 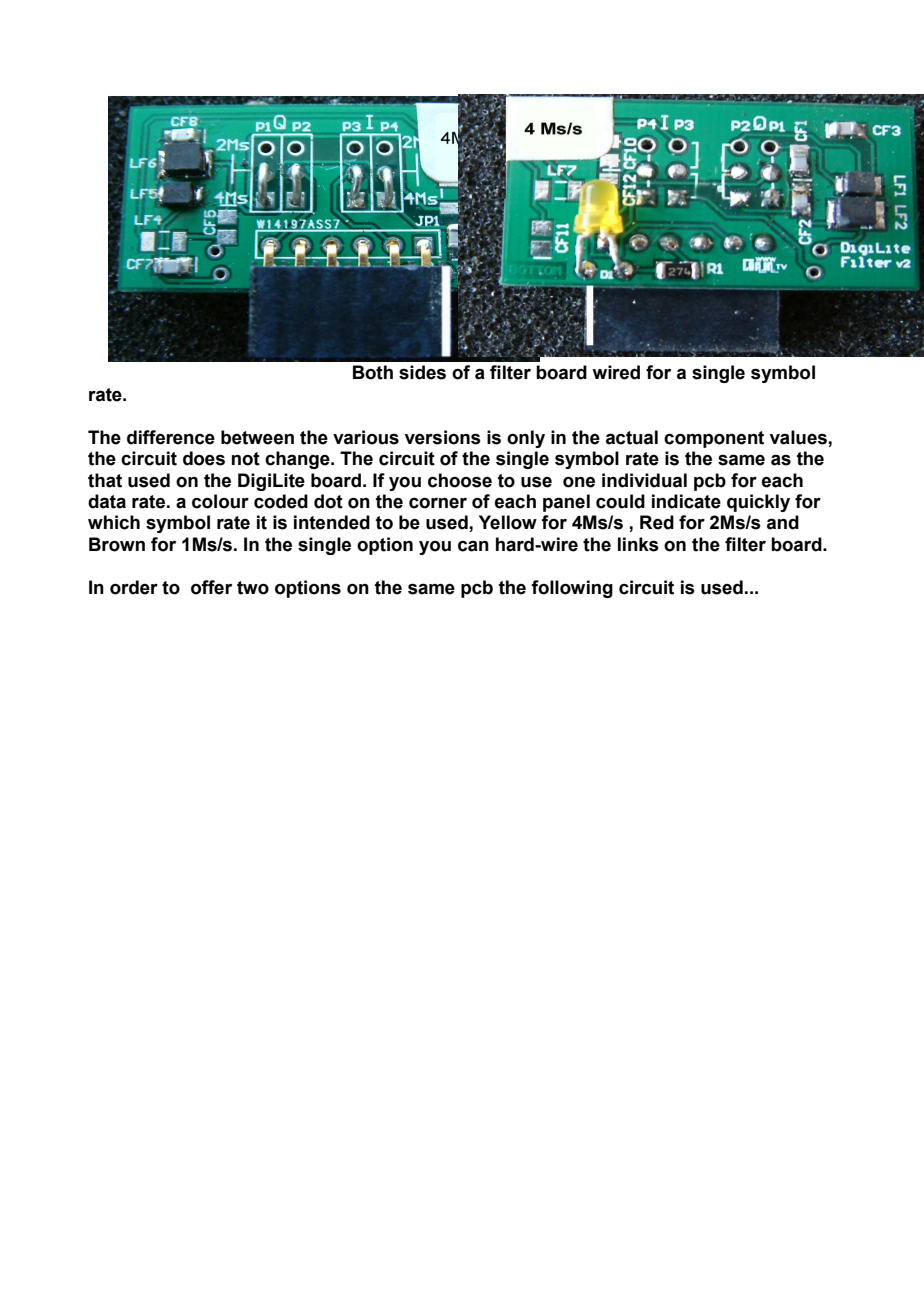 What do you see at coordinates (714, 439) in the screenshot?
I see `component` at bounding box center [714, 439].
